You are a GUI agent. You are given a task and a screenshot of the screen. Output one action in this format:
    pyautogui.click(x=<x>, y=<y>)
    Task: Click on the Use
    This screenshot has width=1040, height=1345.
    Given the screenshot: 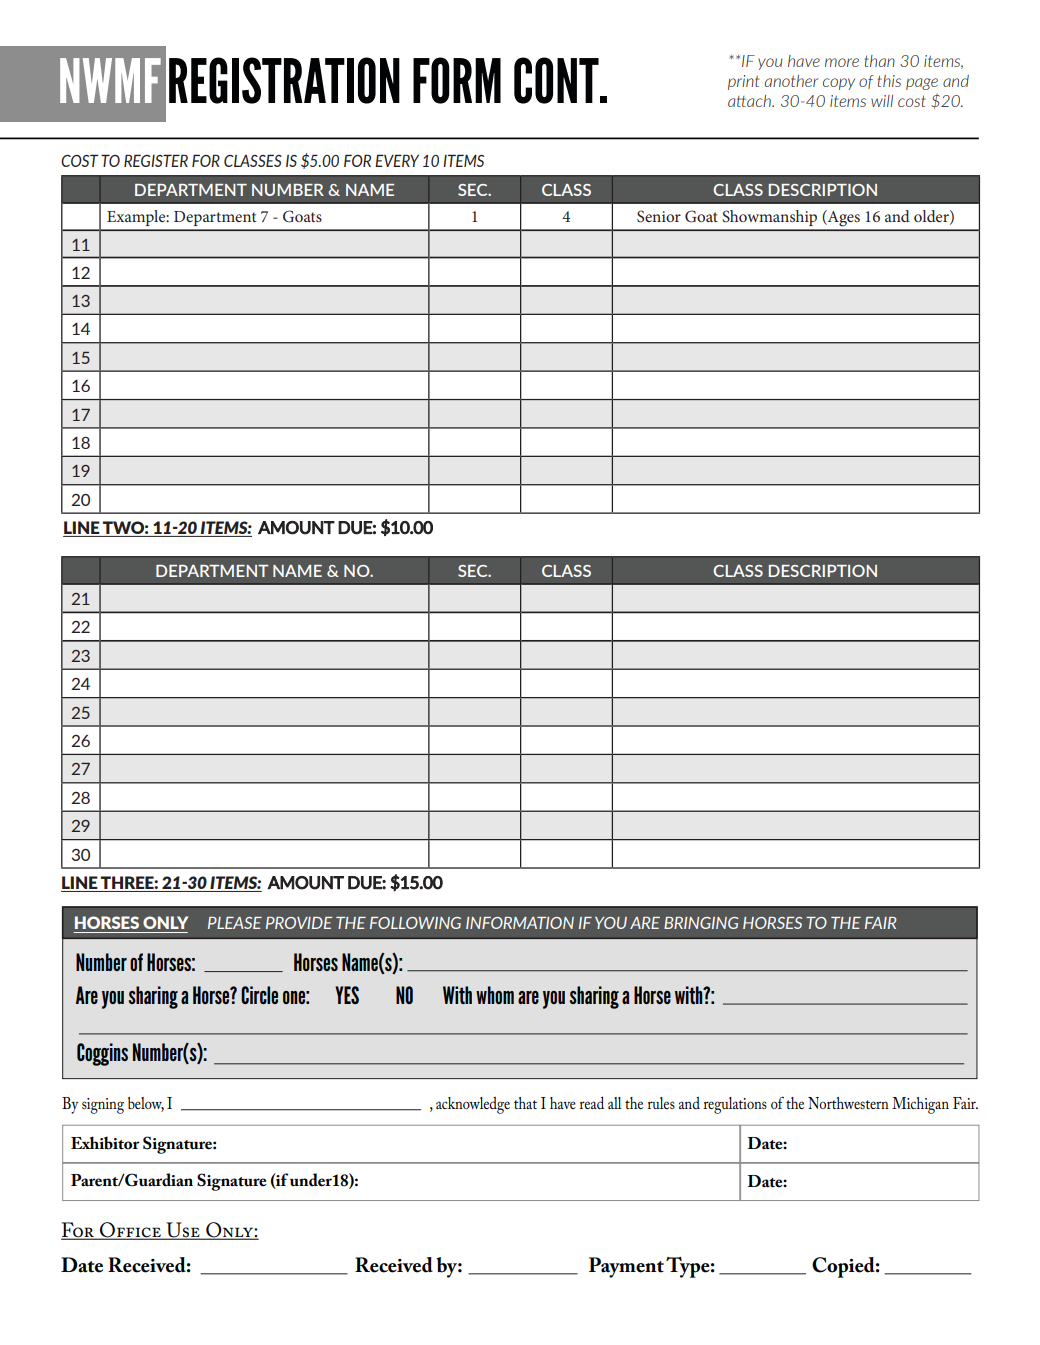 What is the action you would take?
    pyautogui.click(x=183, y=1231)
